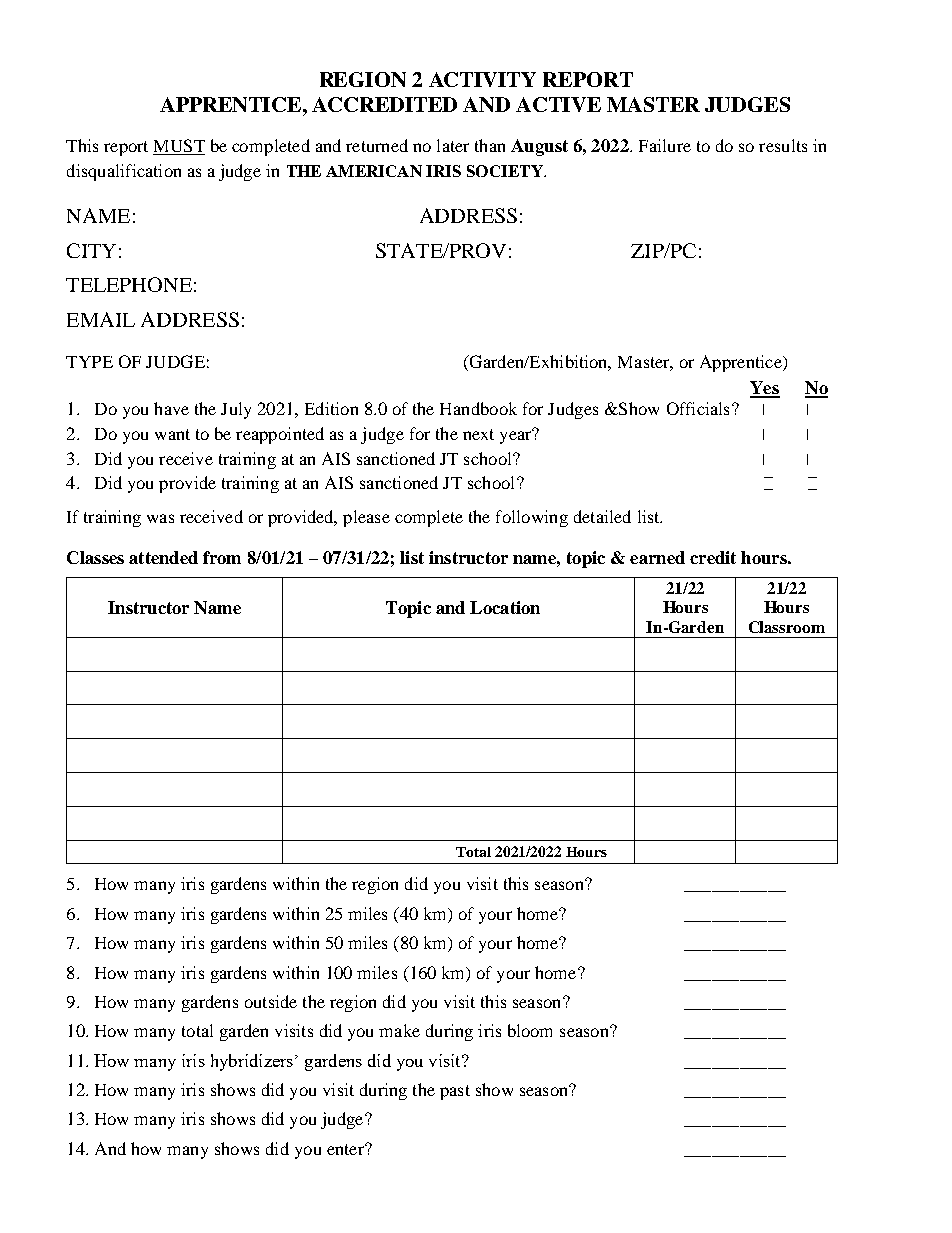  I want to click on MUST, so click(179, 147).
